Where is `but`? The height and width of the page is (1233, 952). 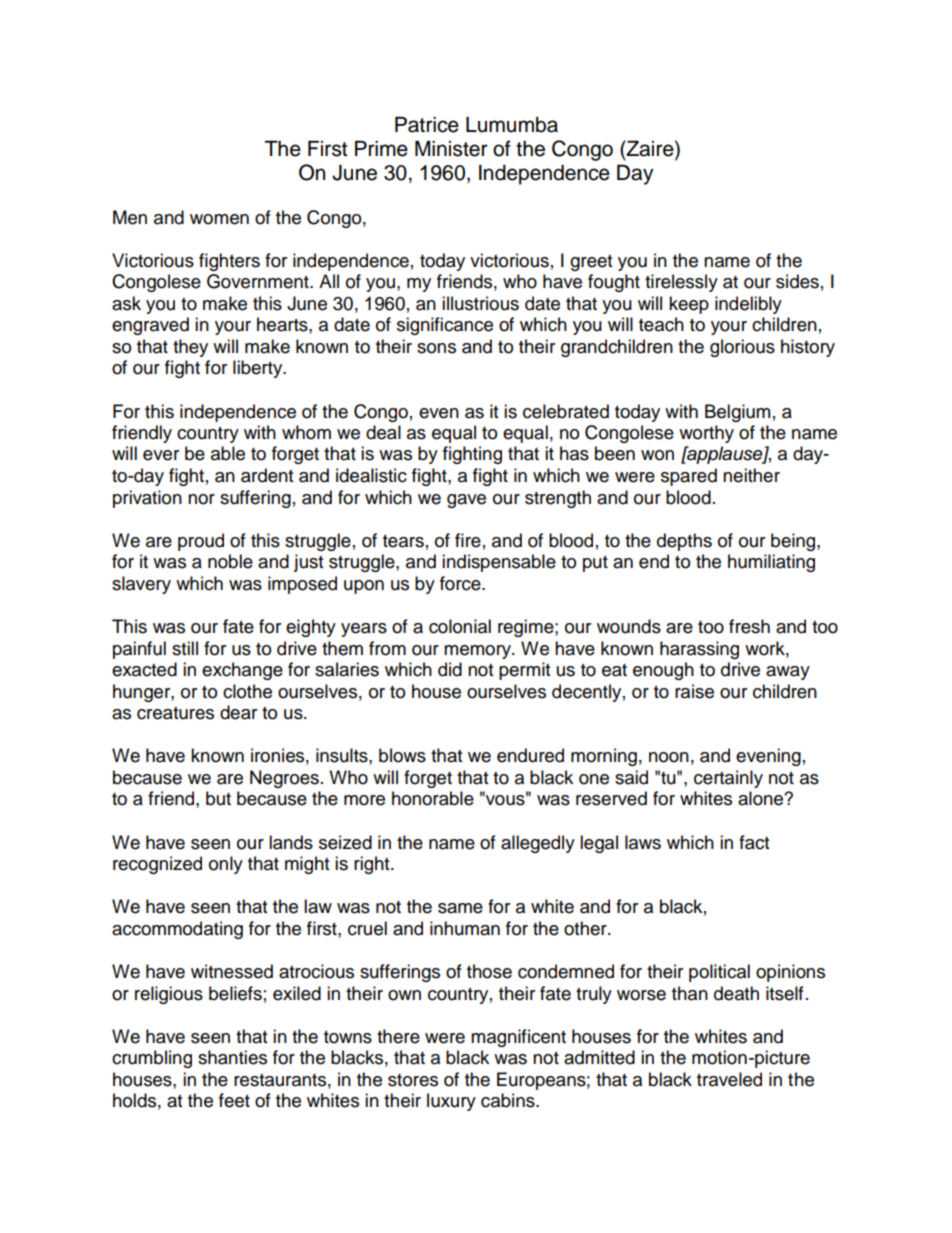 but is located at coordinates (218, 798).
